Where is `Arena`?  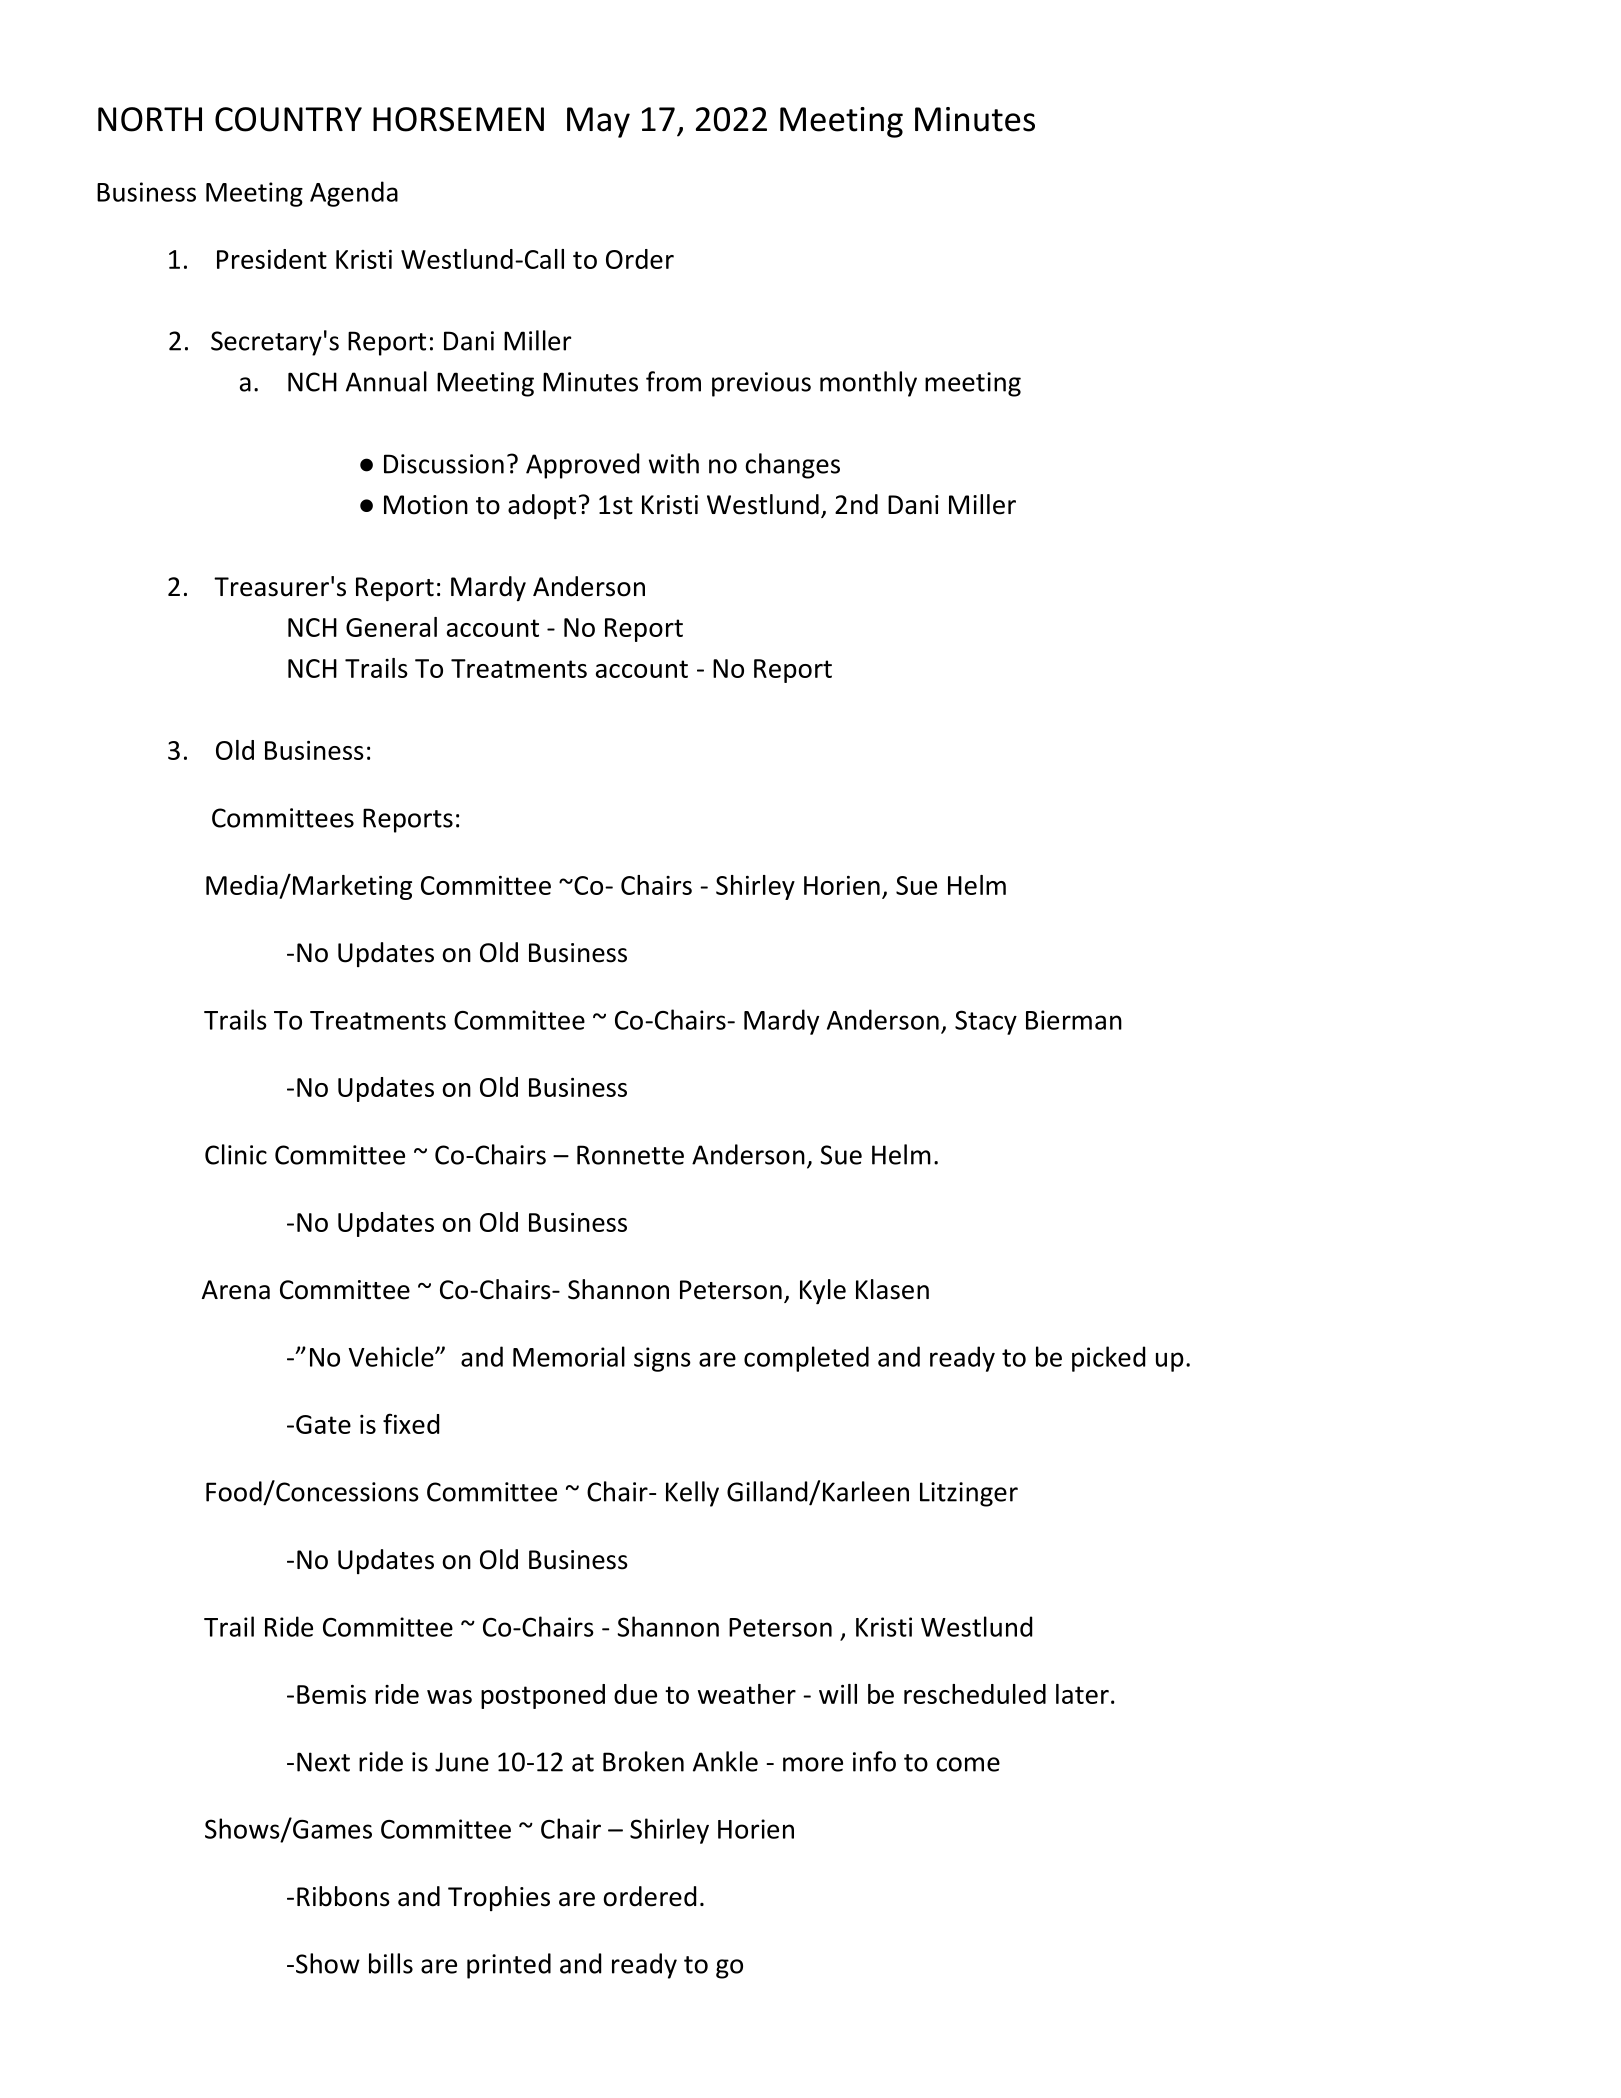 Arena is located at coordinates (236, 1290).
